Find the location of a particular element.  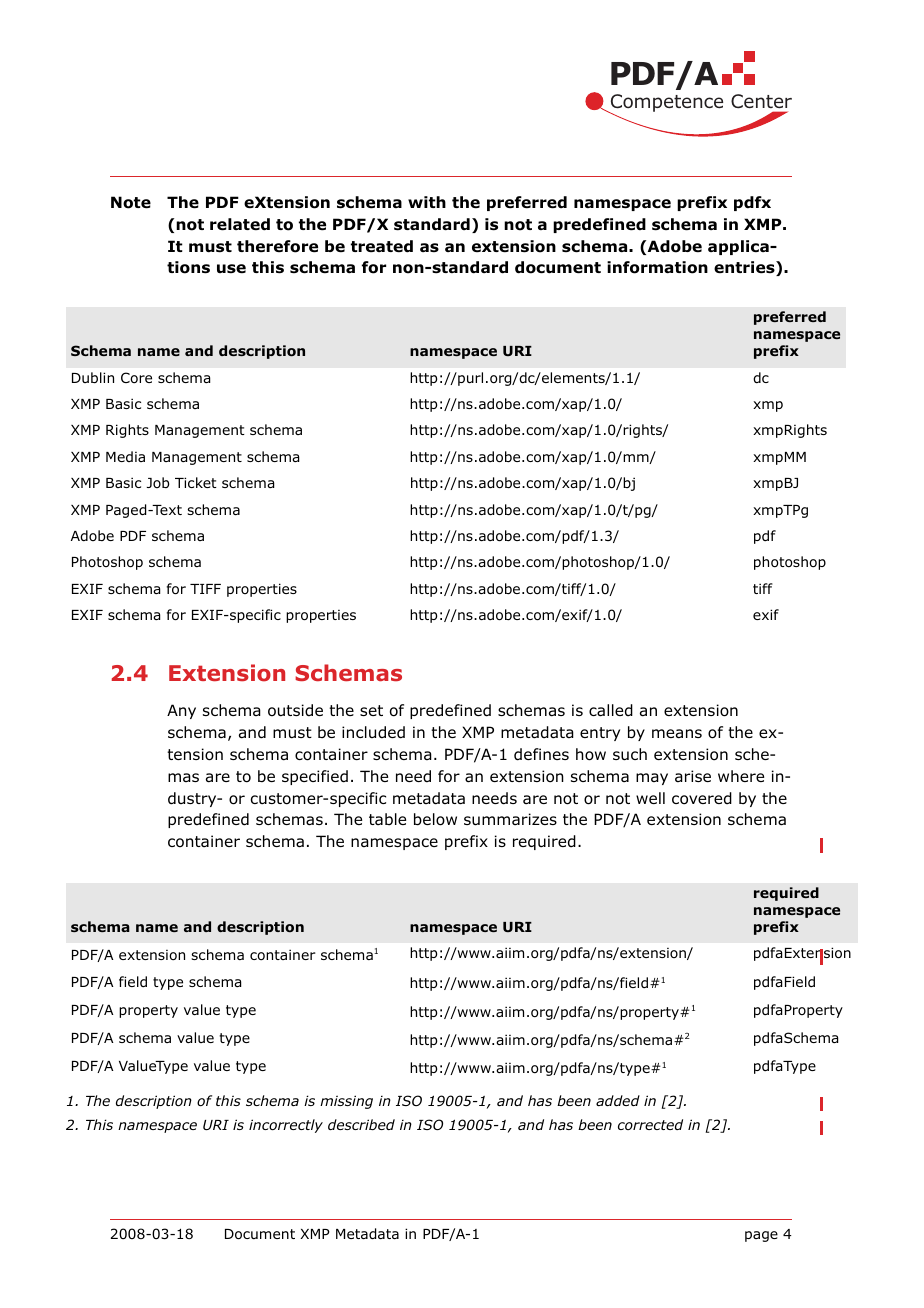

described is located at coordinates (361, 1124).
